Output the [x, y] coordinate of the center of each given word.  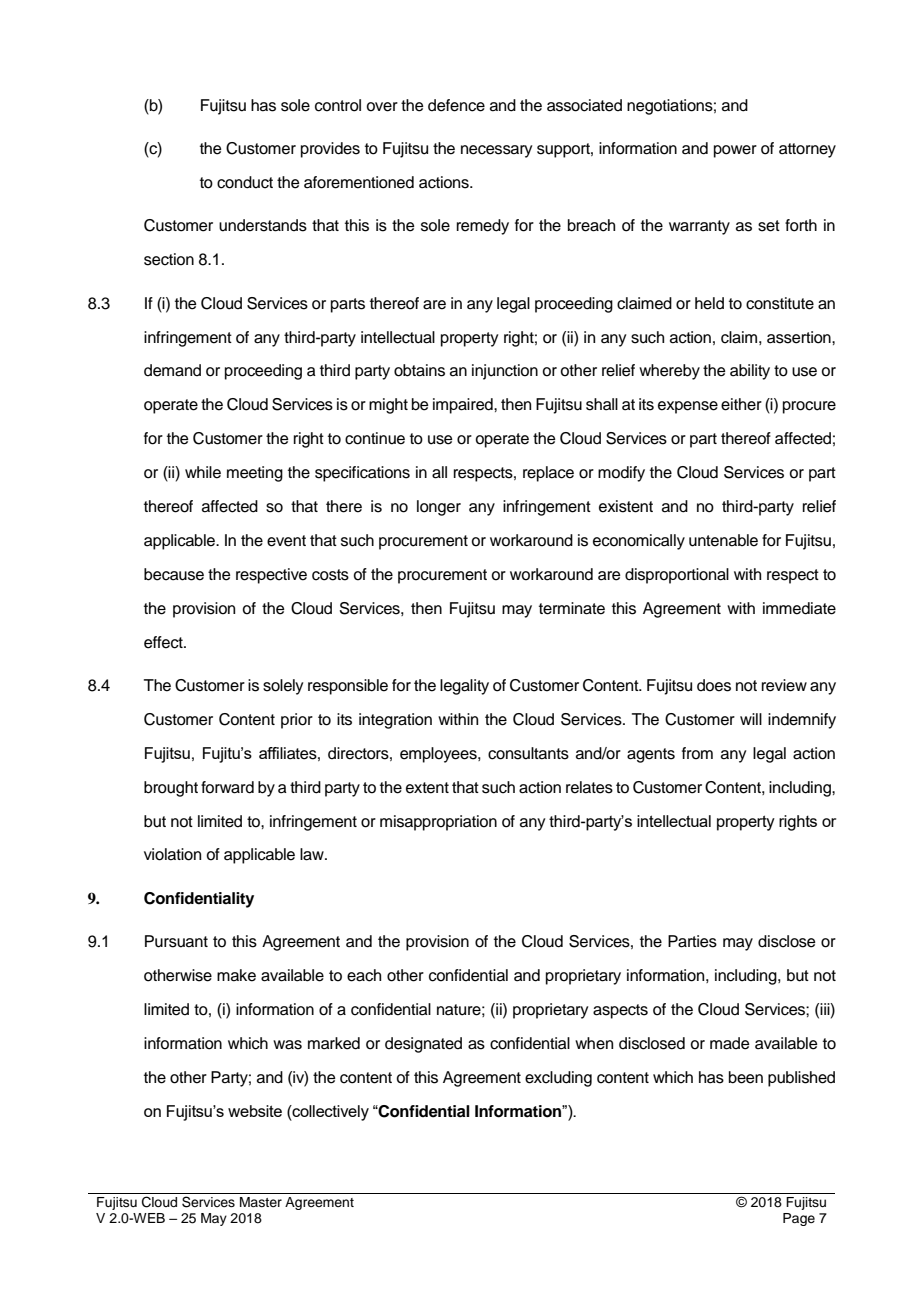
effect [164, 642]
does [714, 685]
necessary [496, 151]
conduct [245, 182]
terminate [572, 608]
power [735, 151]
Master [261, 1202]
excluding [558, 1079]
